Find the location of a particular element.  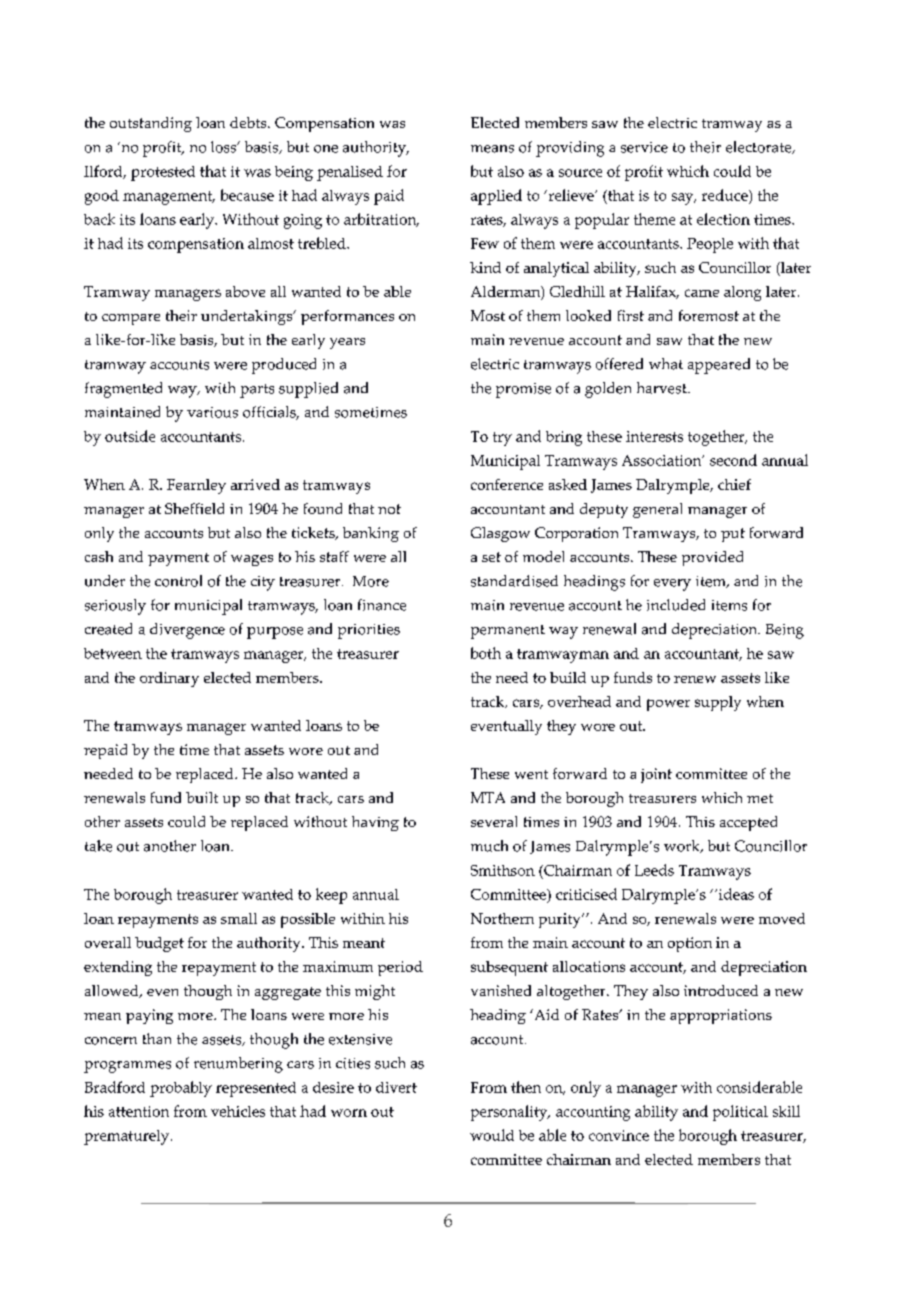

conference is located at coordinates (507, 484).
